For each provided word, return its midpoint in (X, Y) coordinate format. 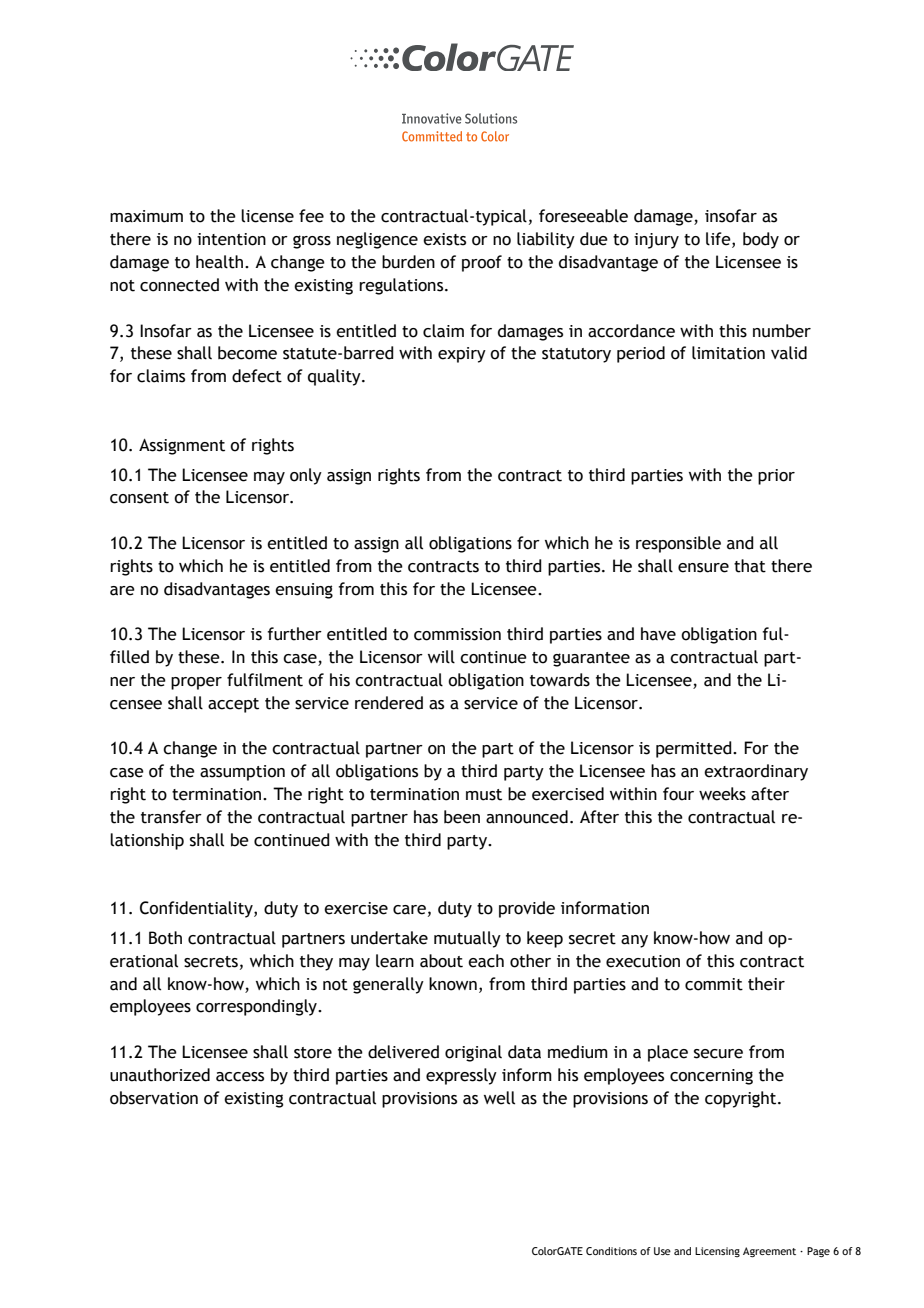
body (761, 240)
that (750, 566)
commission (457, 634)
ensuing (304, 591)
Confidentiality (197, 909)
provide (527, 909)
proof (482, 263)
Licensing (717, 1252)
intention (231, 239)
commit (714, 984)
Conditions (611, 1251)
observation (154, 1098)
